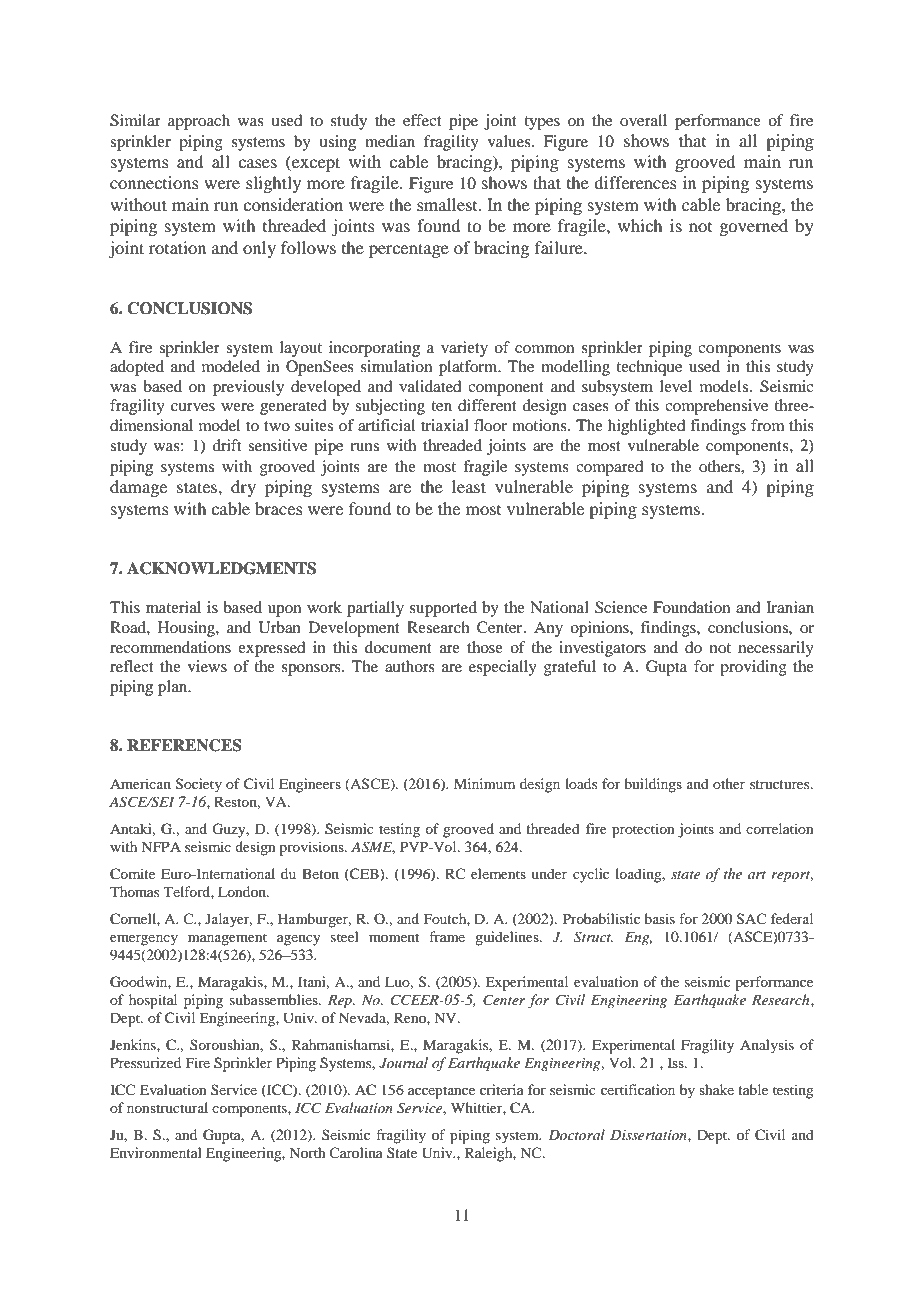  What do you see at coordinates (753, 668) in the screenshot?
I see `providing` at bounding box center [753, 668].
